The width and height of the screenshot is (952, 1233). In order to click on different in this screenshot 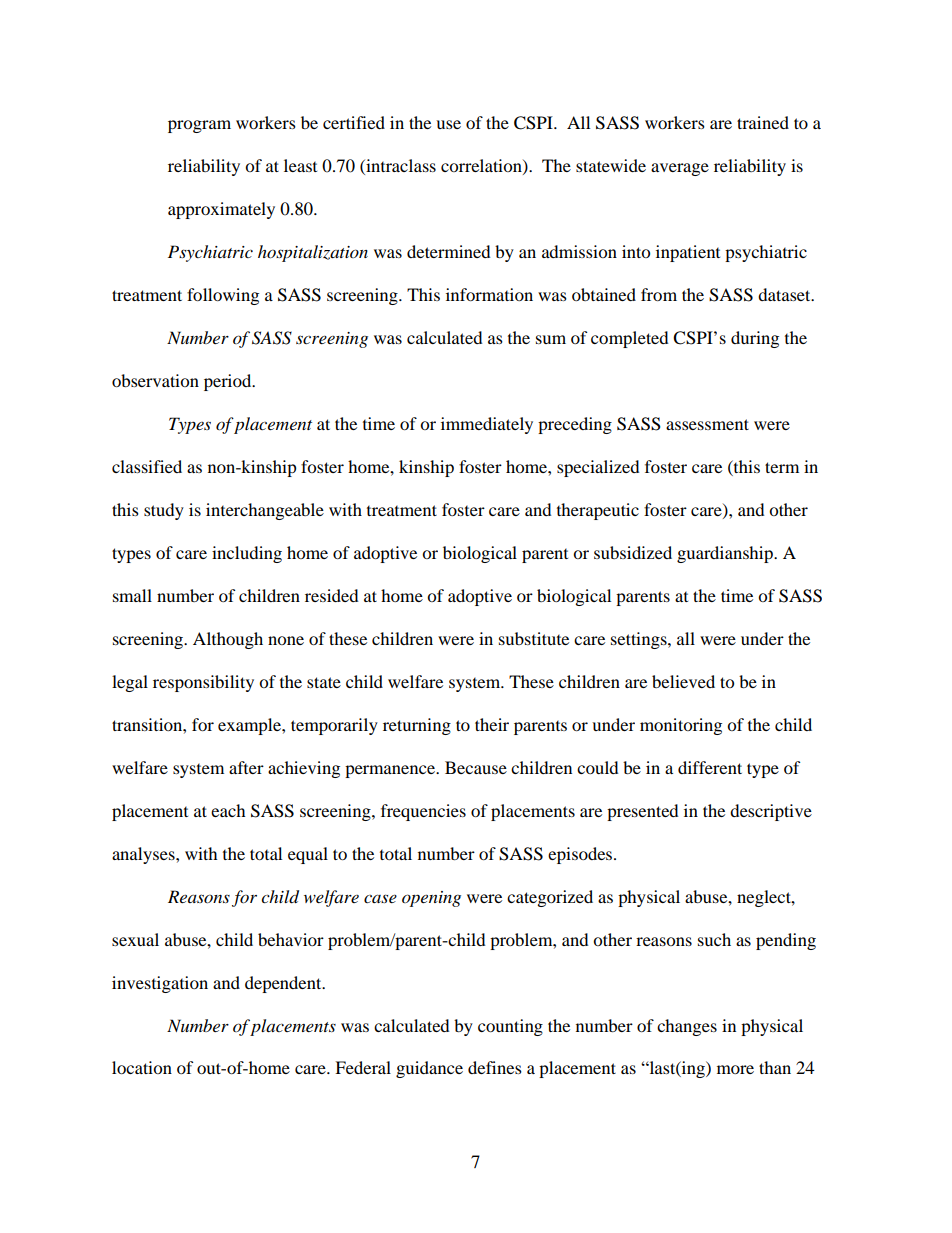, I will do `click(710, 767)`.
